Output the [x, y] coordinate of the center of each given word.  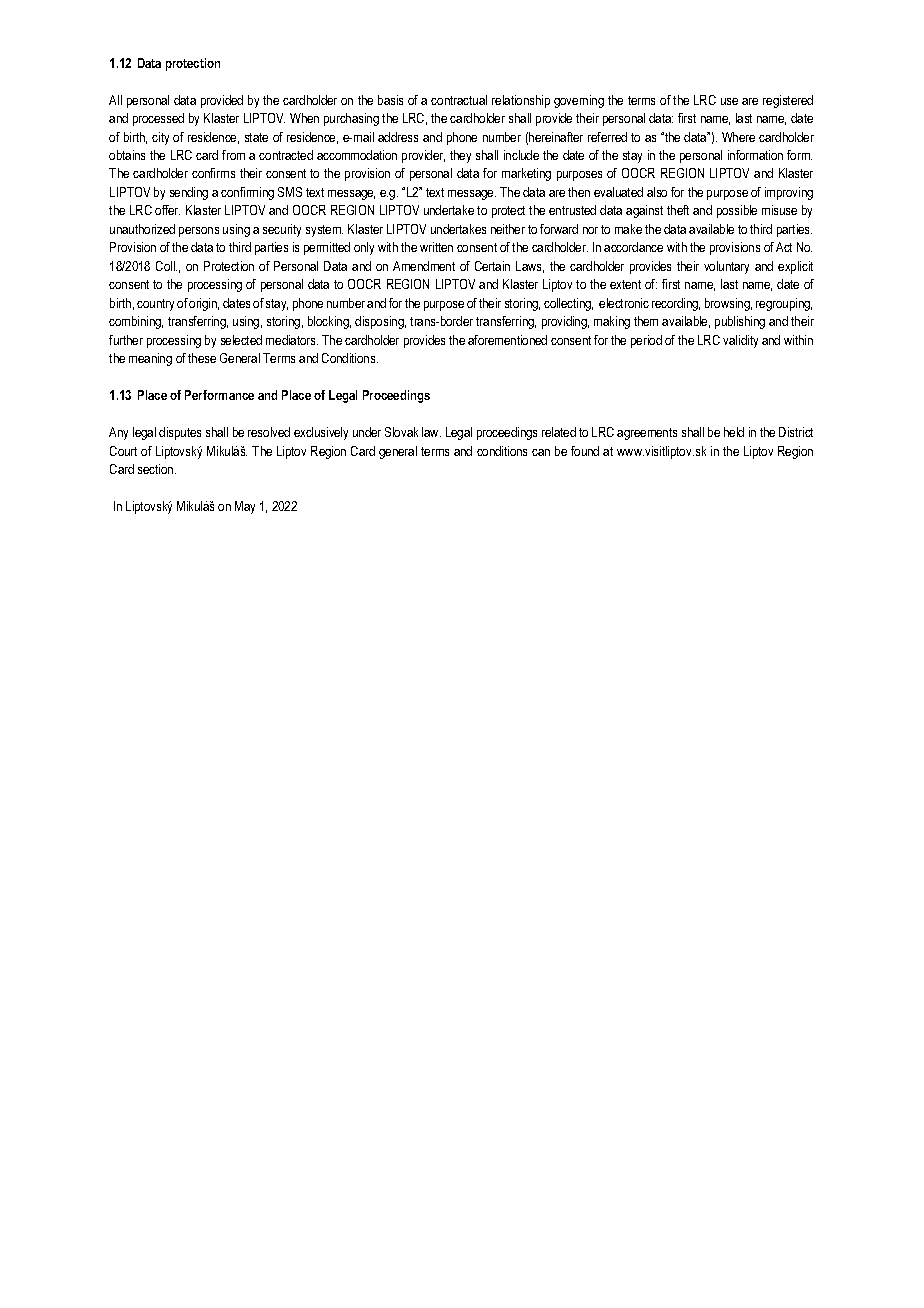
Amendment [424, 266]
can [541, 452]
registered [788, 101]
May [245, 507]
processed [158, 119]
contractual [459, 100]
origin [204, 304]
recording [676, 304]
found [585, 451]
